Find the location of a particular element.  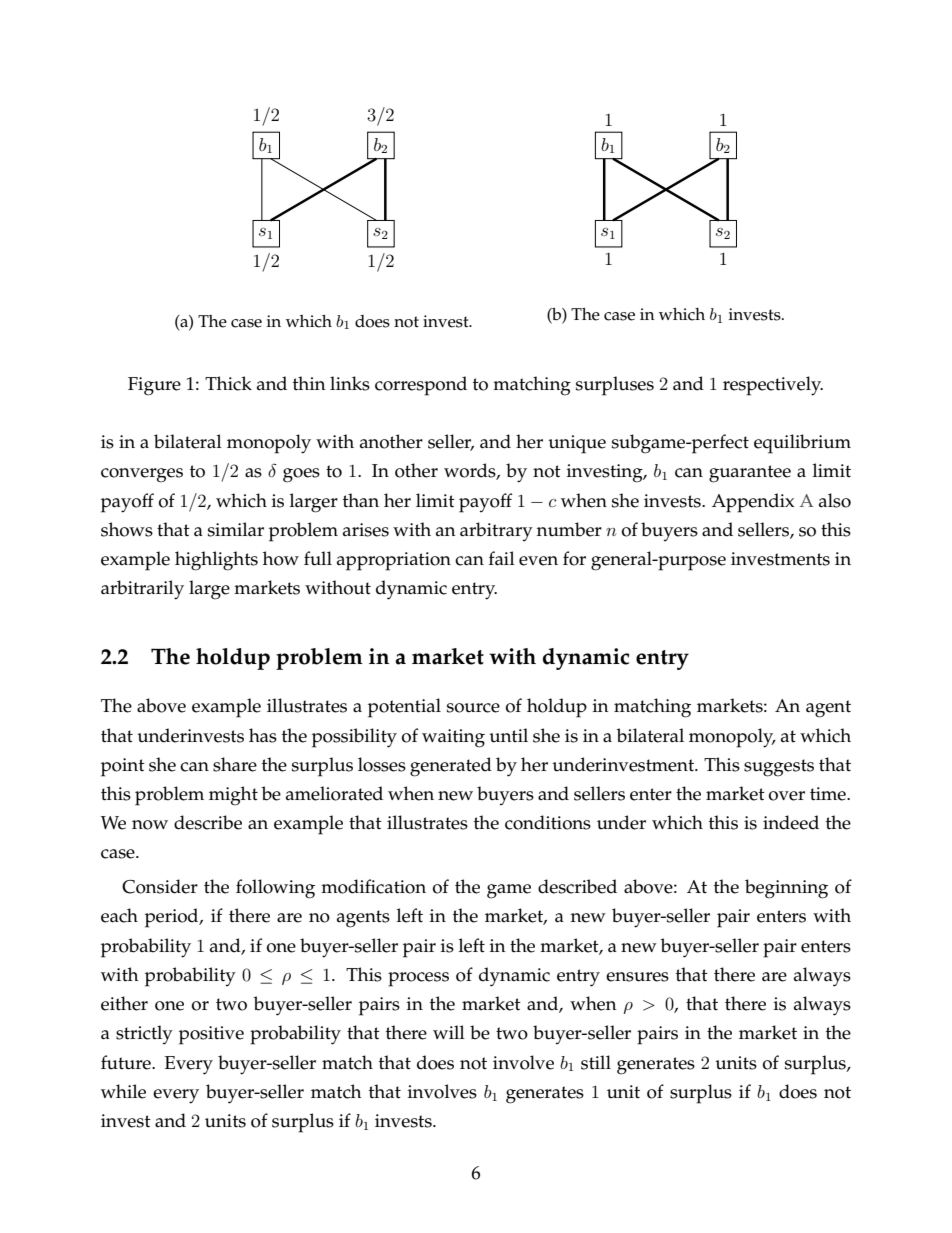

Thick is located at coordinates (228, 383).
